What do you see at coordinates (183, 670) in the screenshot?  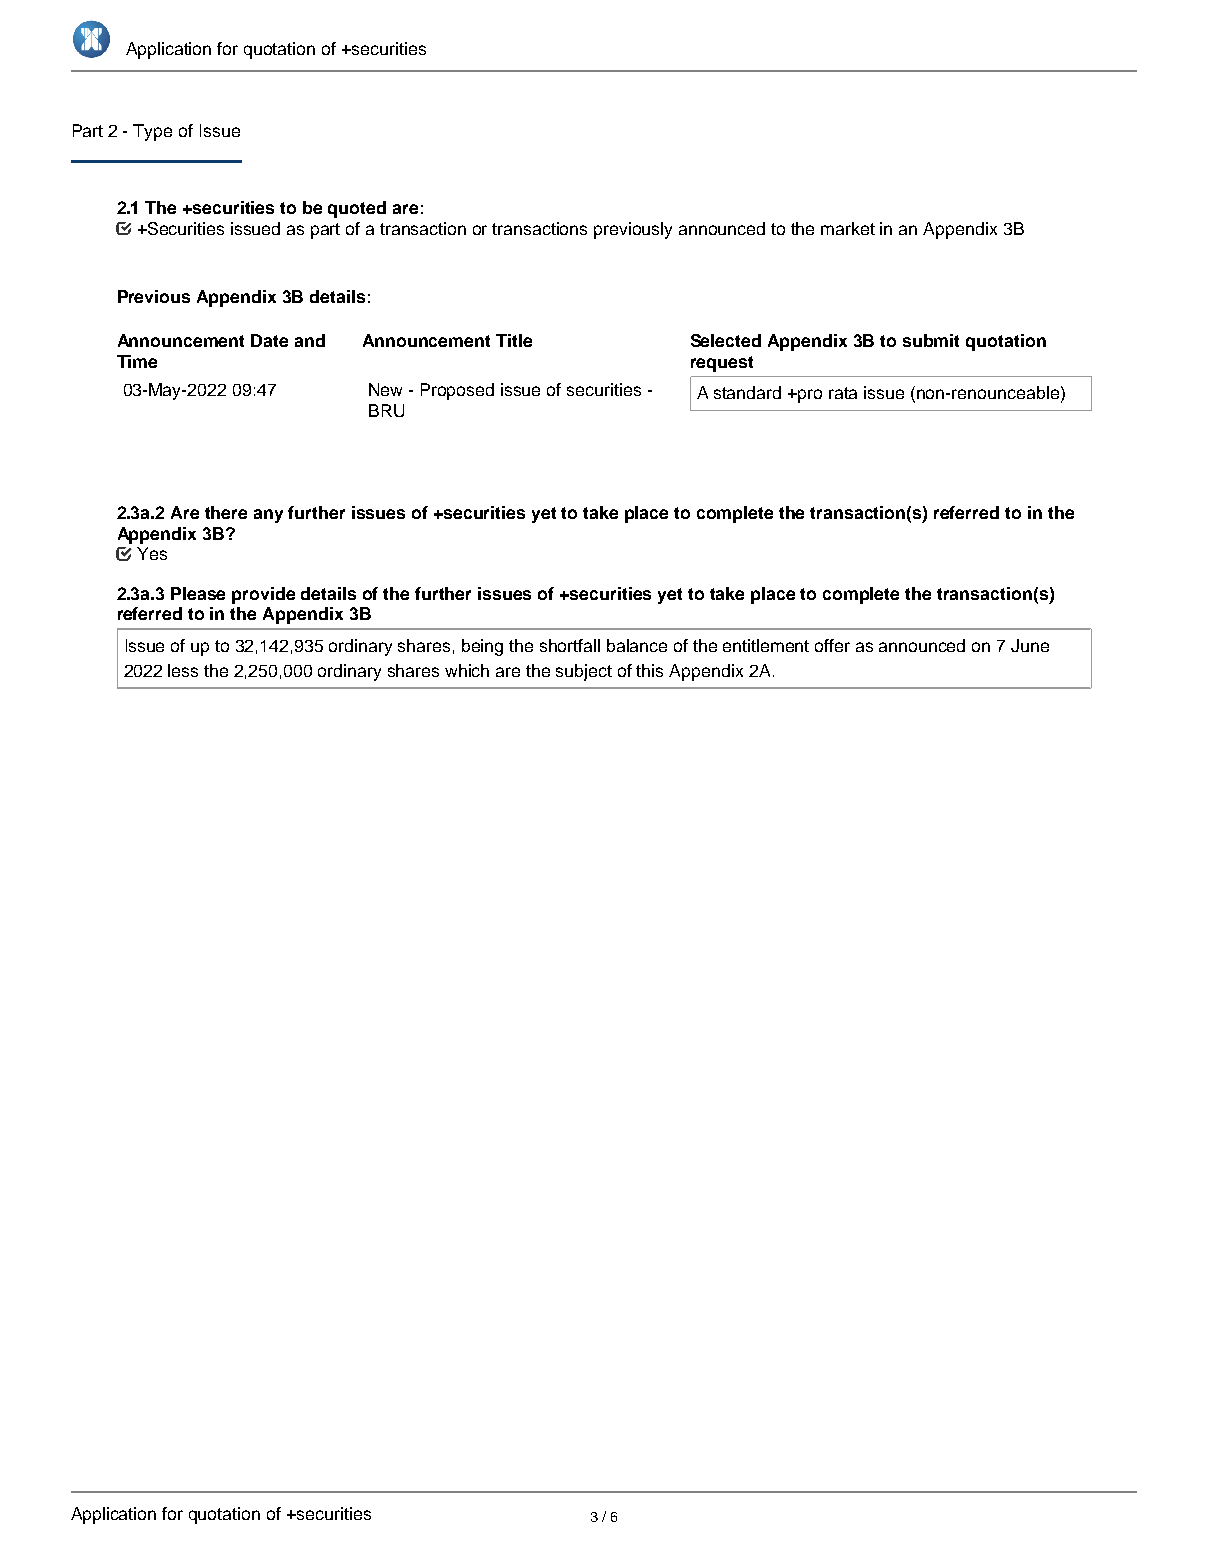 I see `less` at bounding box center [183, 670].
